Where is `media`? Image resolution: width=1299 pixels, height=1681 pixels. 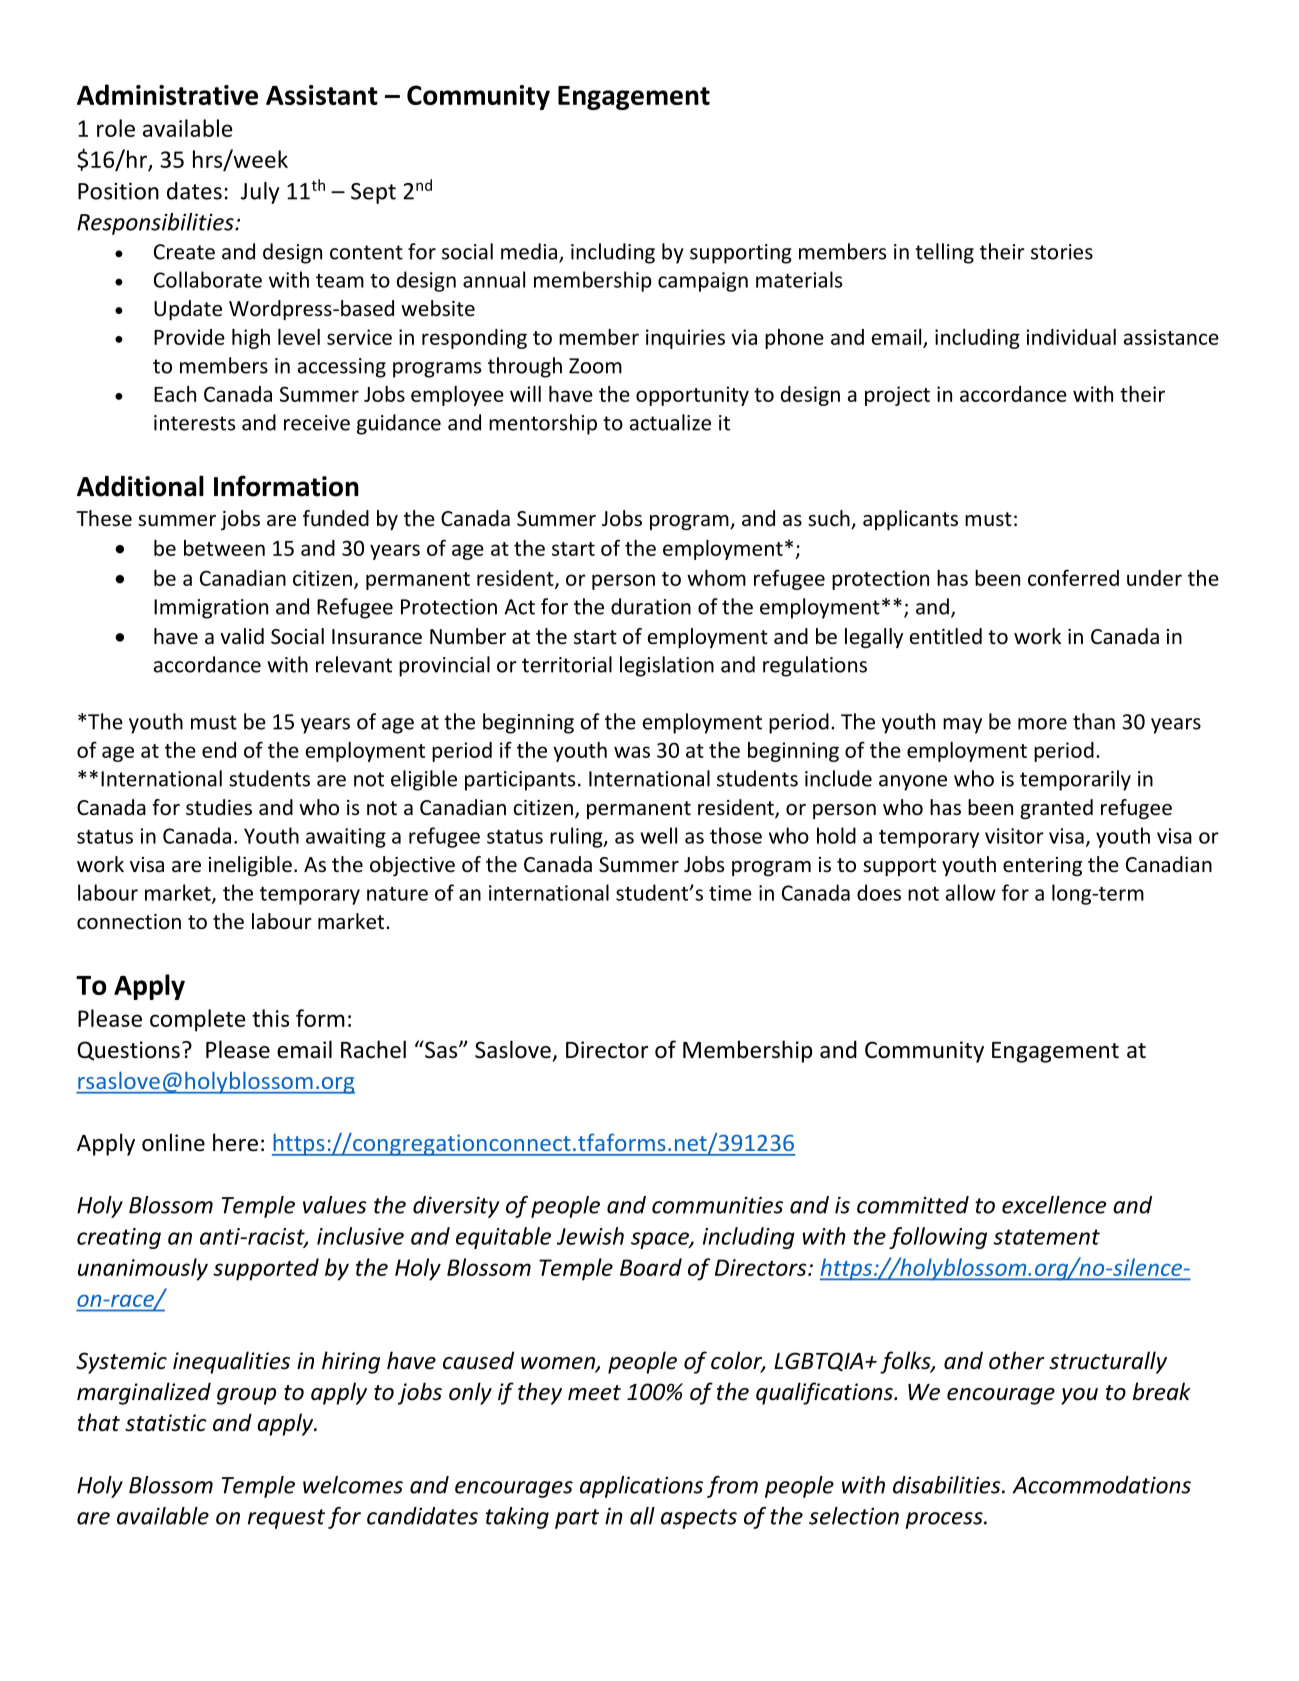
media is located at coordinates (530, 252).
